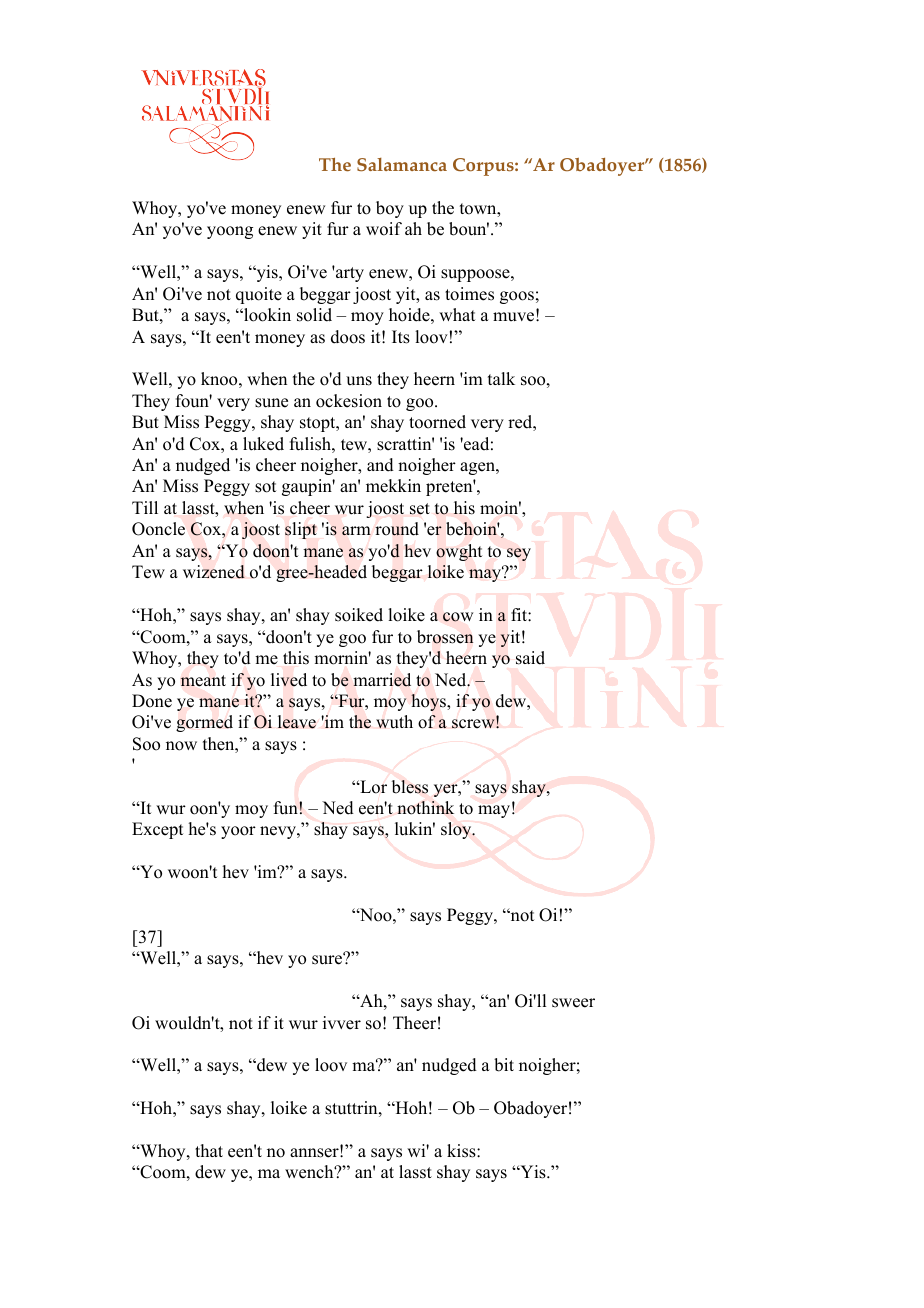 The image size is (924, 1308). Describe the element at coordinates (145, 507) in the page. I see `Till` at that location.
